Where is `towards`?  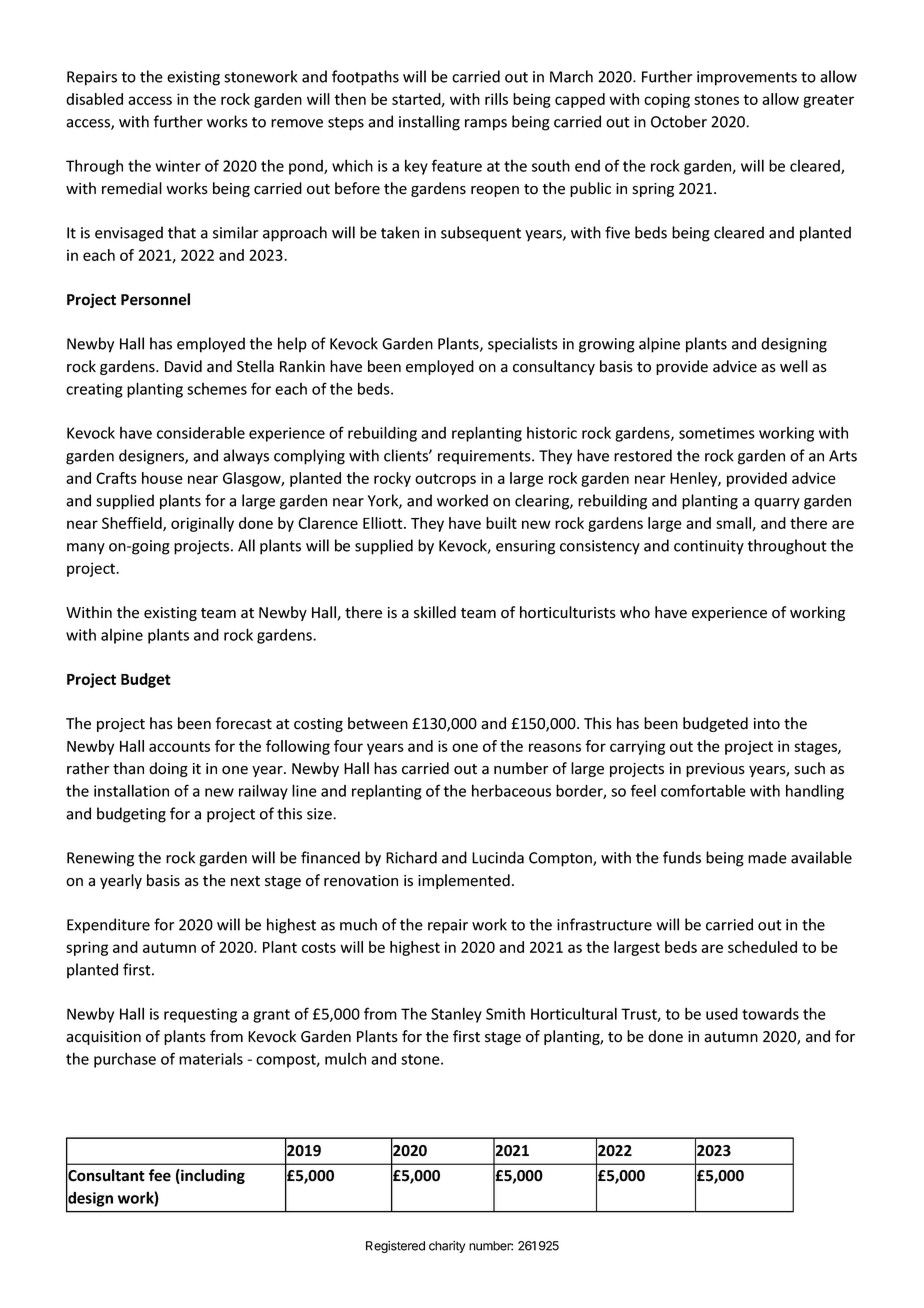 towards is located at coordinates (770, 1014).
